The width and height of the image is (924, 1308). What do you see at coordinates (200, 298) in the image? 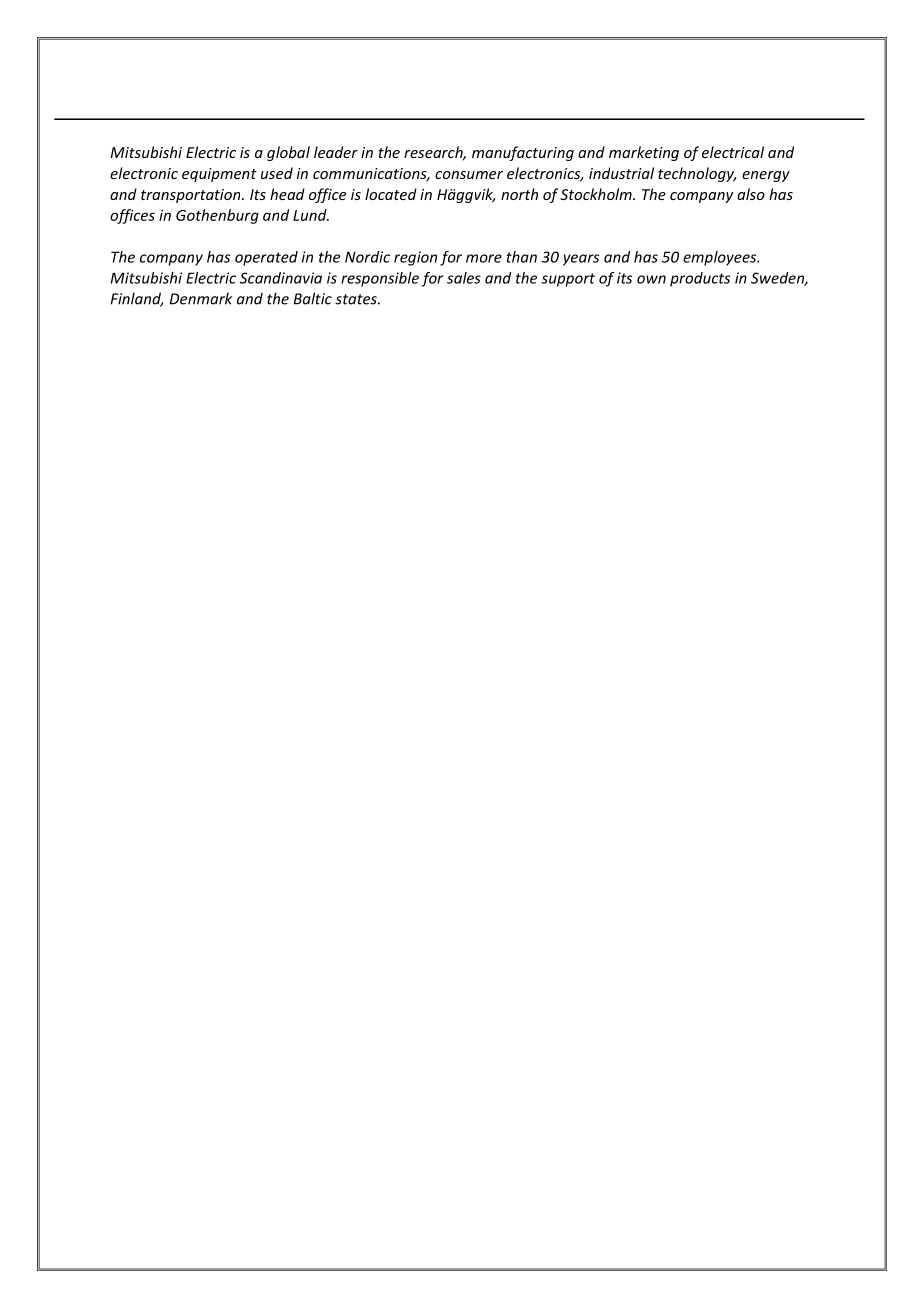
I see `Denmark` at bounding box center [200, 298].
